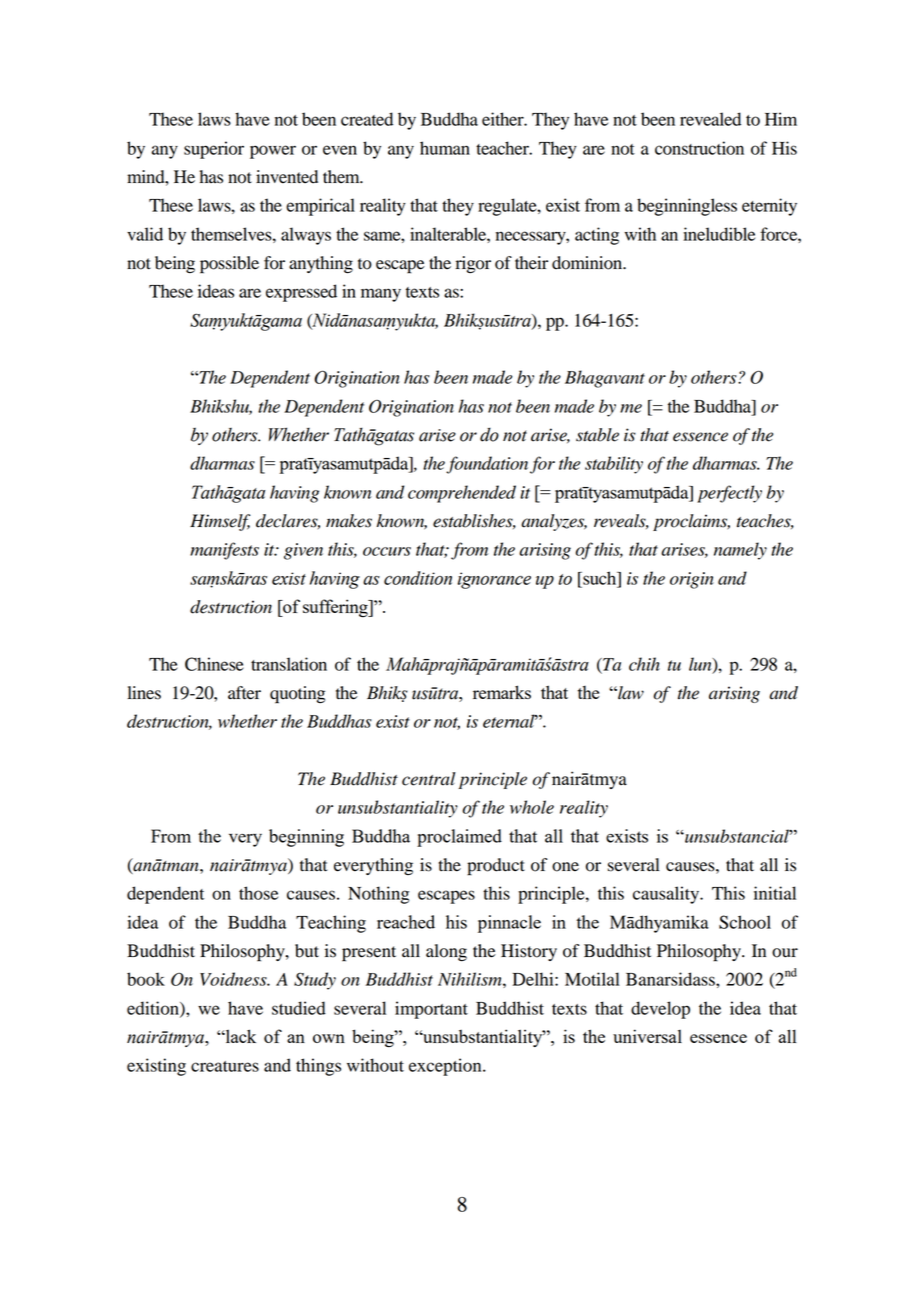 This page has height=1305, width=924. I want to click on human, so click(445, 148).
